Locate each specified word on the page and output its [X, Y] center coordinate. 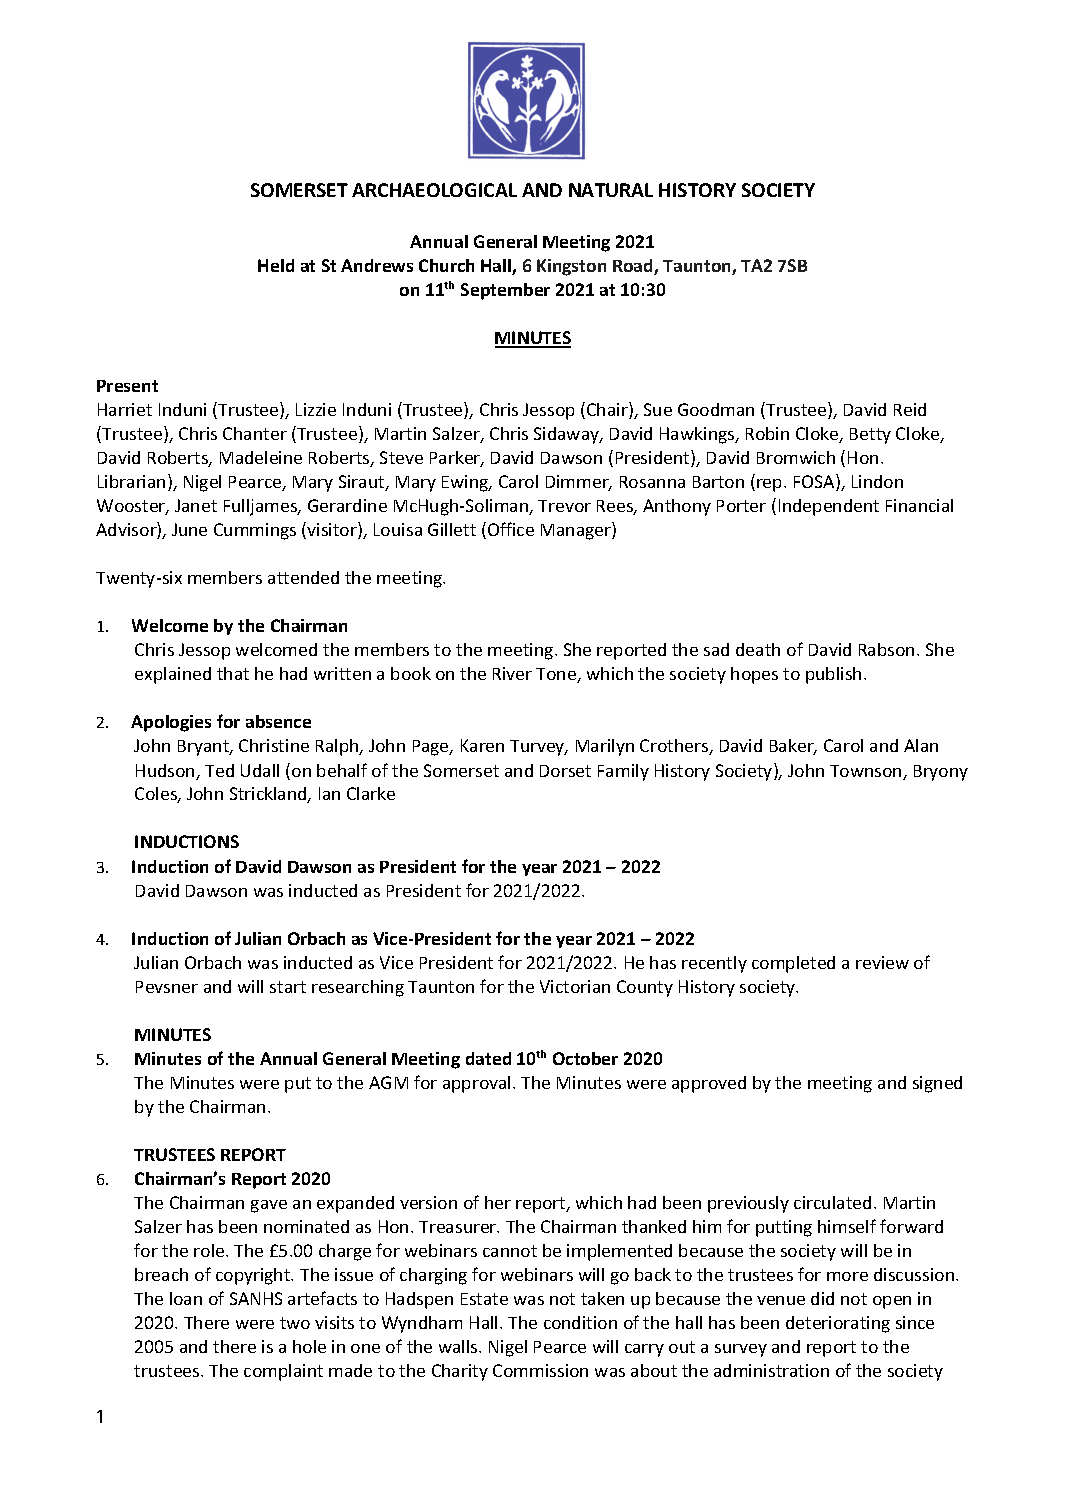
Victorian [575, 986]
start [288, 987]
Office [511, 529]
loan [186, 1298]
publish [833, 675]
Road [634, 267]
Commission [540, 1370]
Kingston [571, 267]
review [882, 962]
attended [303, 577]
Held [276, 265]
